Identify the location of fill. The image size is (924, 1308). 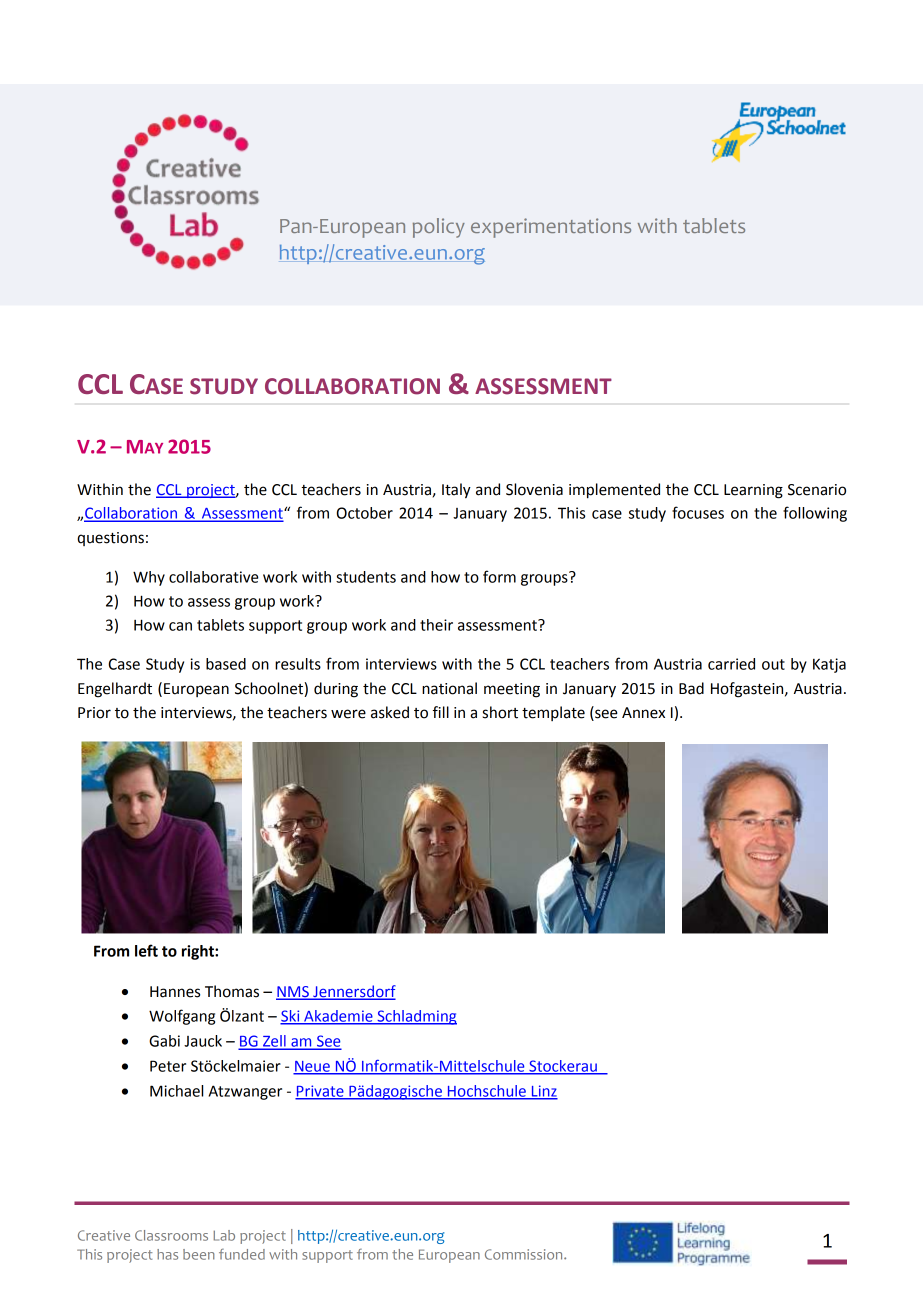
(441, 712).
